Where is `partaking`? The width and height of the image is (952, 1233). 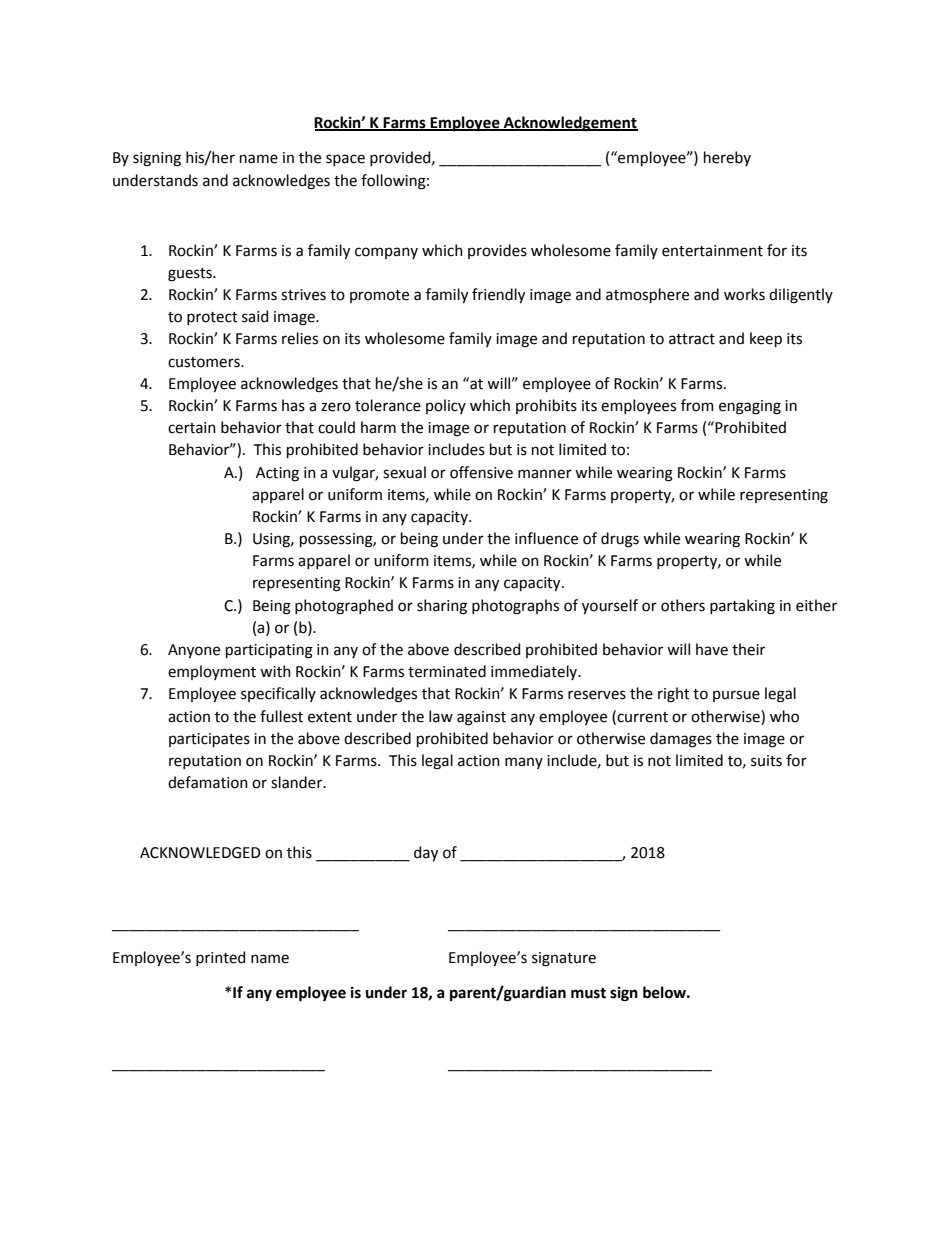 partaking is located at coordinates (742, 607).
